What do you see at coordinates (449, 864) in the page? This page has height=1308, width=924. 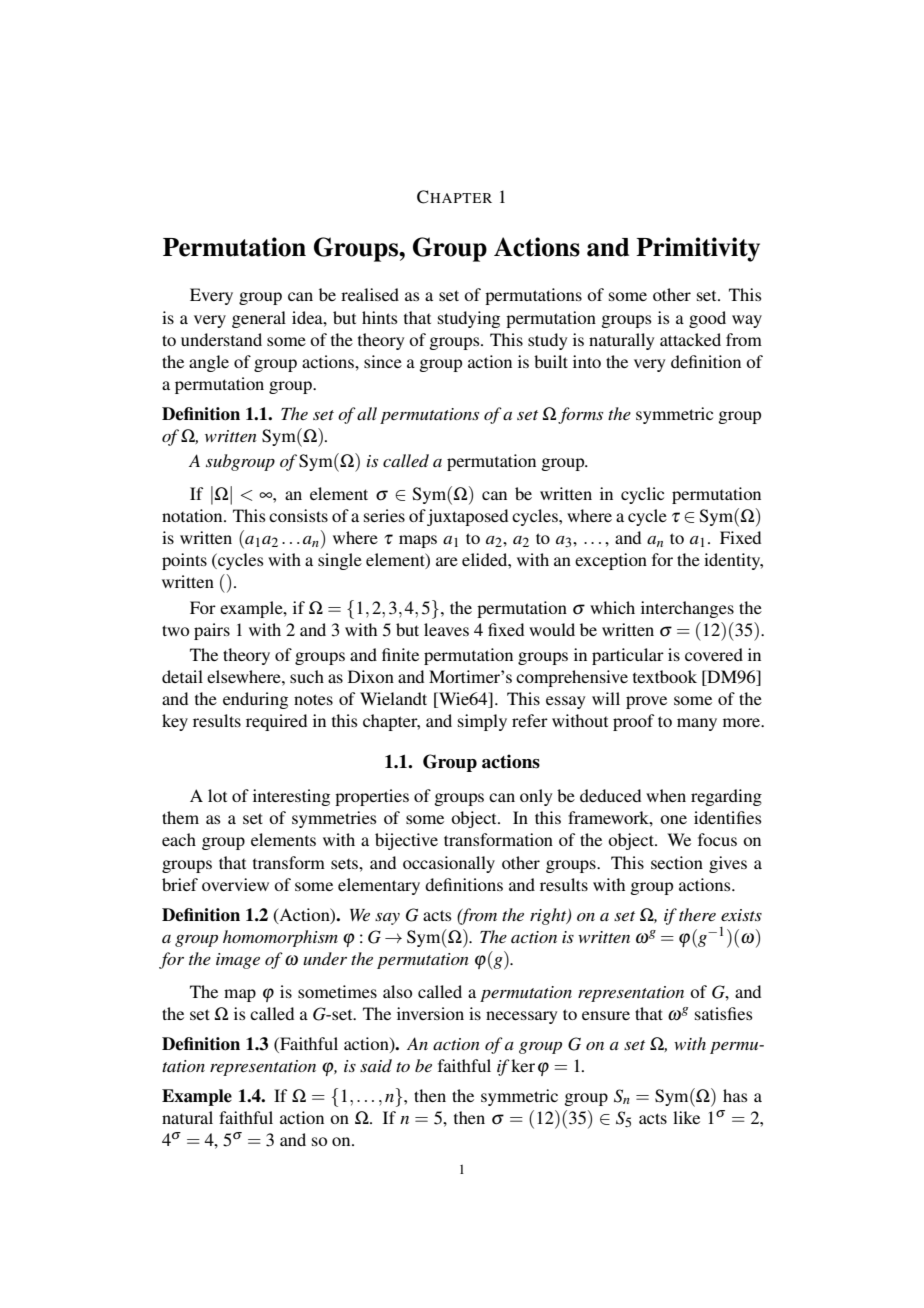 I see `occasionally` at bounding box center [449, 864].
